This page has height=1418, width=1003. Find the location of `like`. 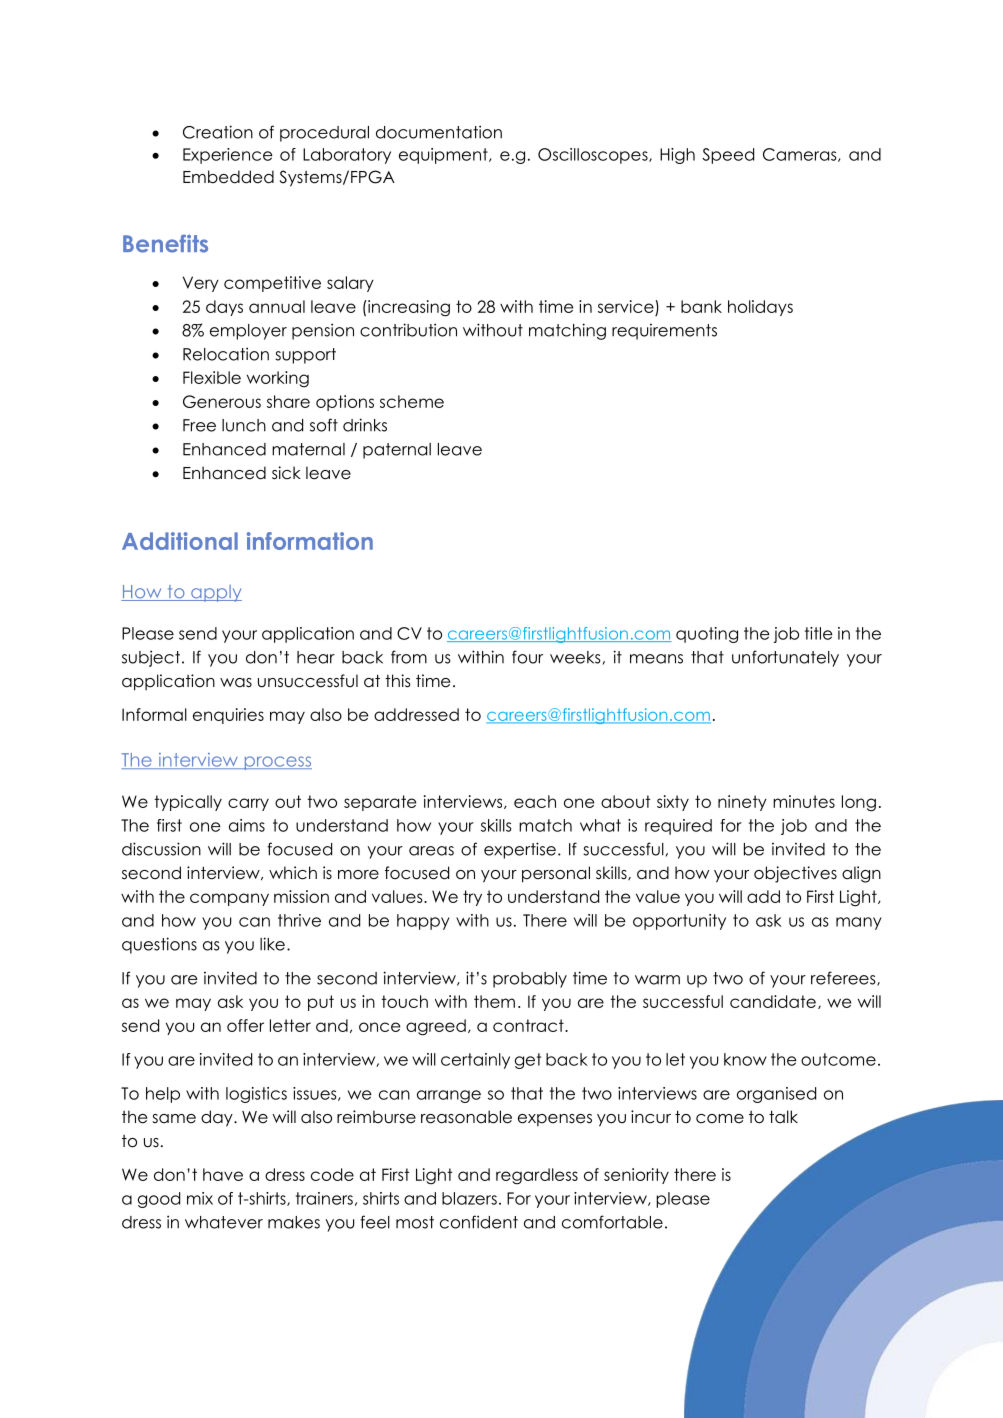

like is located at coordinates (272, 944).
